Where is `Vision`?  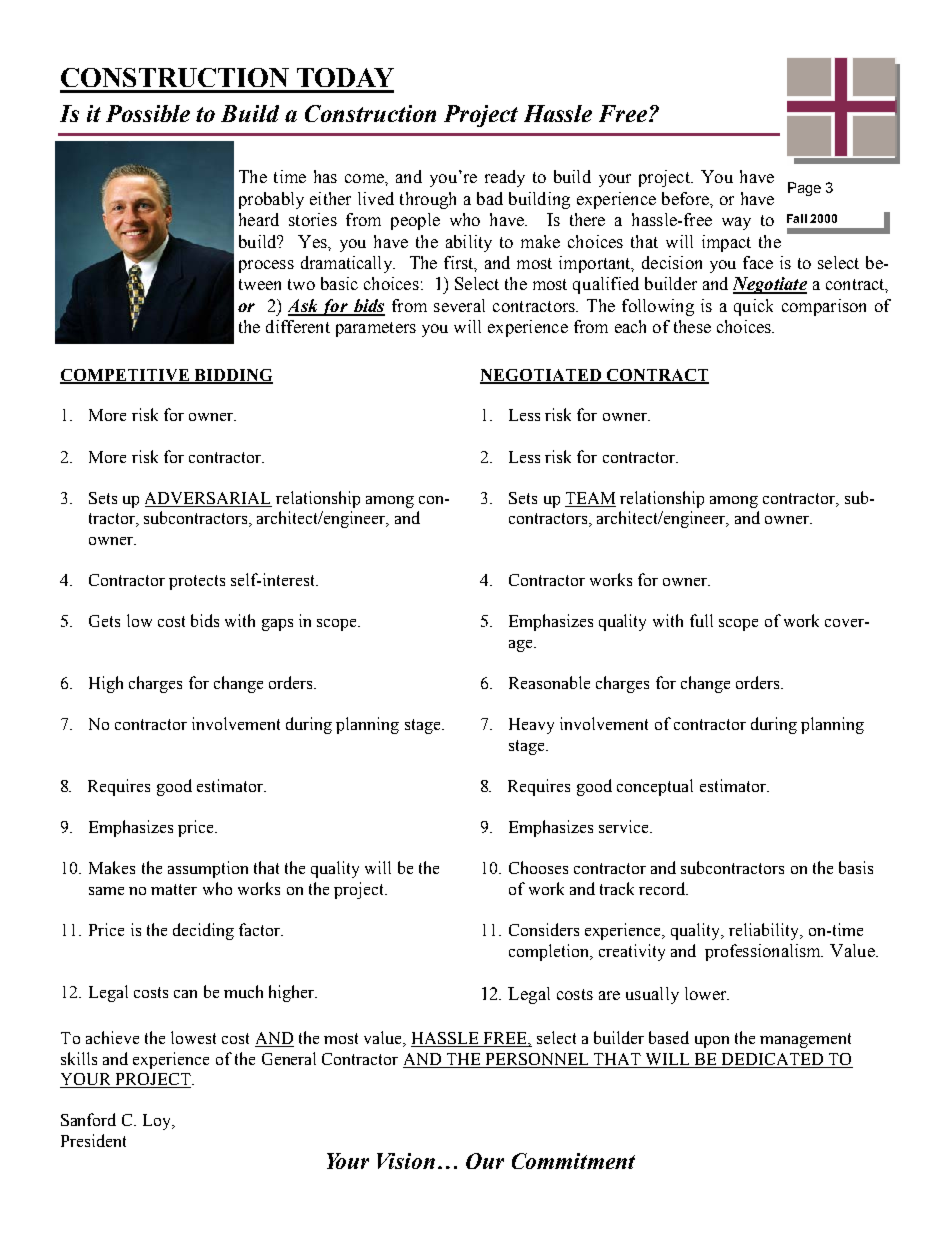 Vision is located at coordinates (406, 1161).
